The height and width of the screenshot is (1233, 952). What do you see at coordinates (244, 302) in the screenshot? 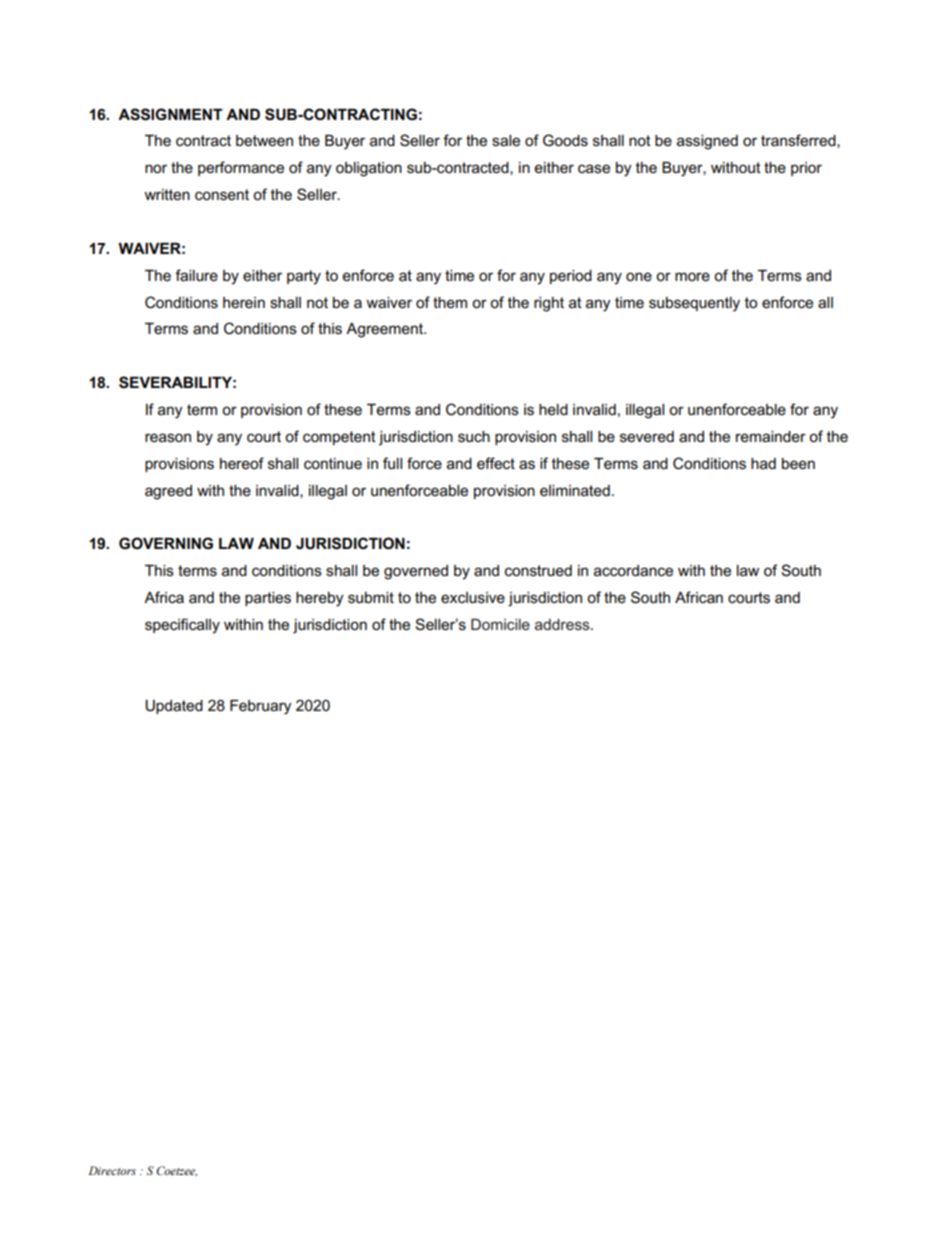
I see `herein` at bounding box center [244, 302].
